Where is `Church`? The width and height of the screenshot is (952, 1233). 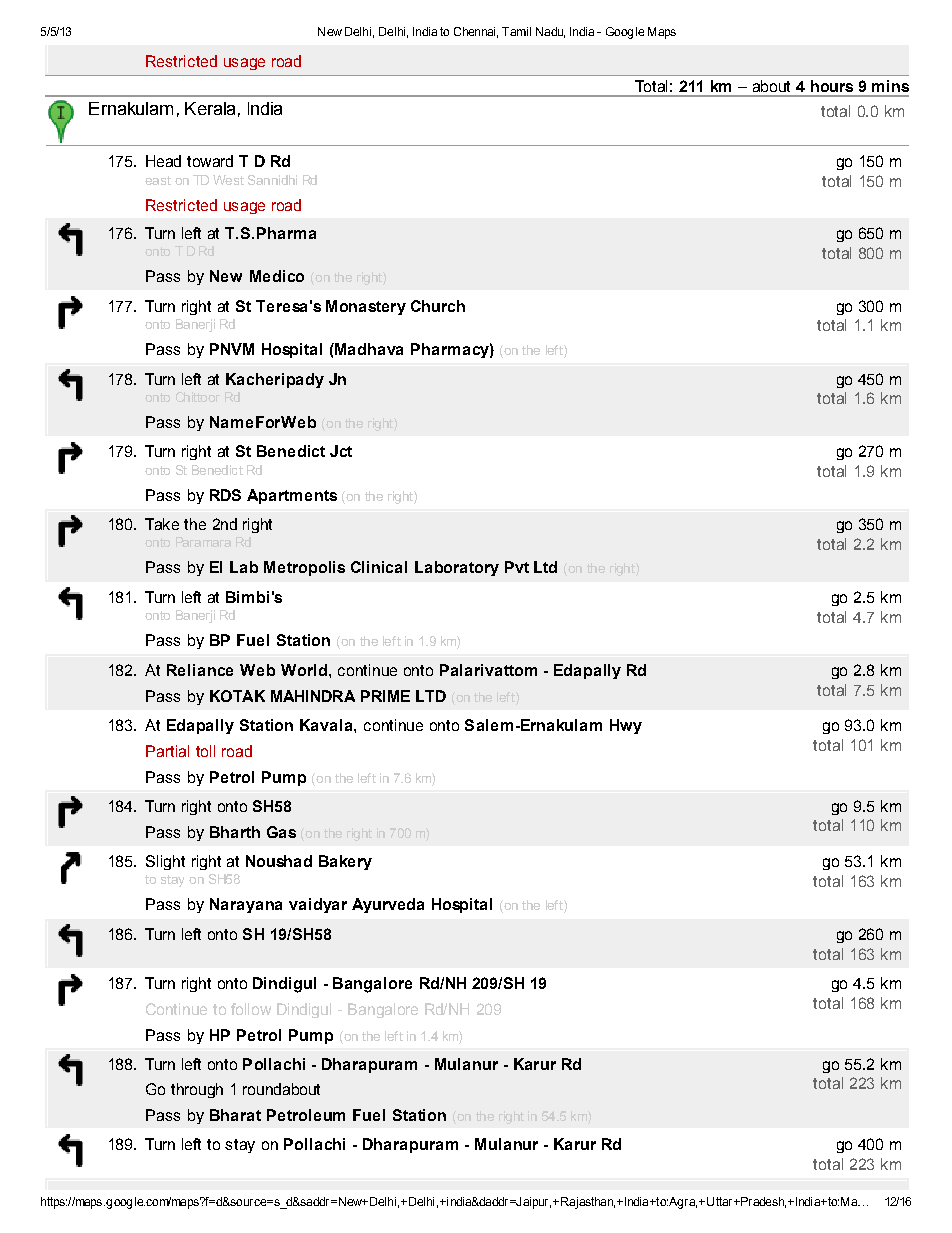 Church is located at coordinates (438, 306).
